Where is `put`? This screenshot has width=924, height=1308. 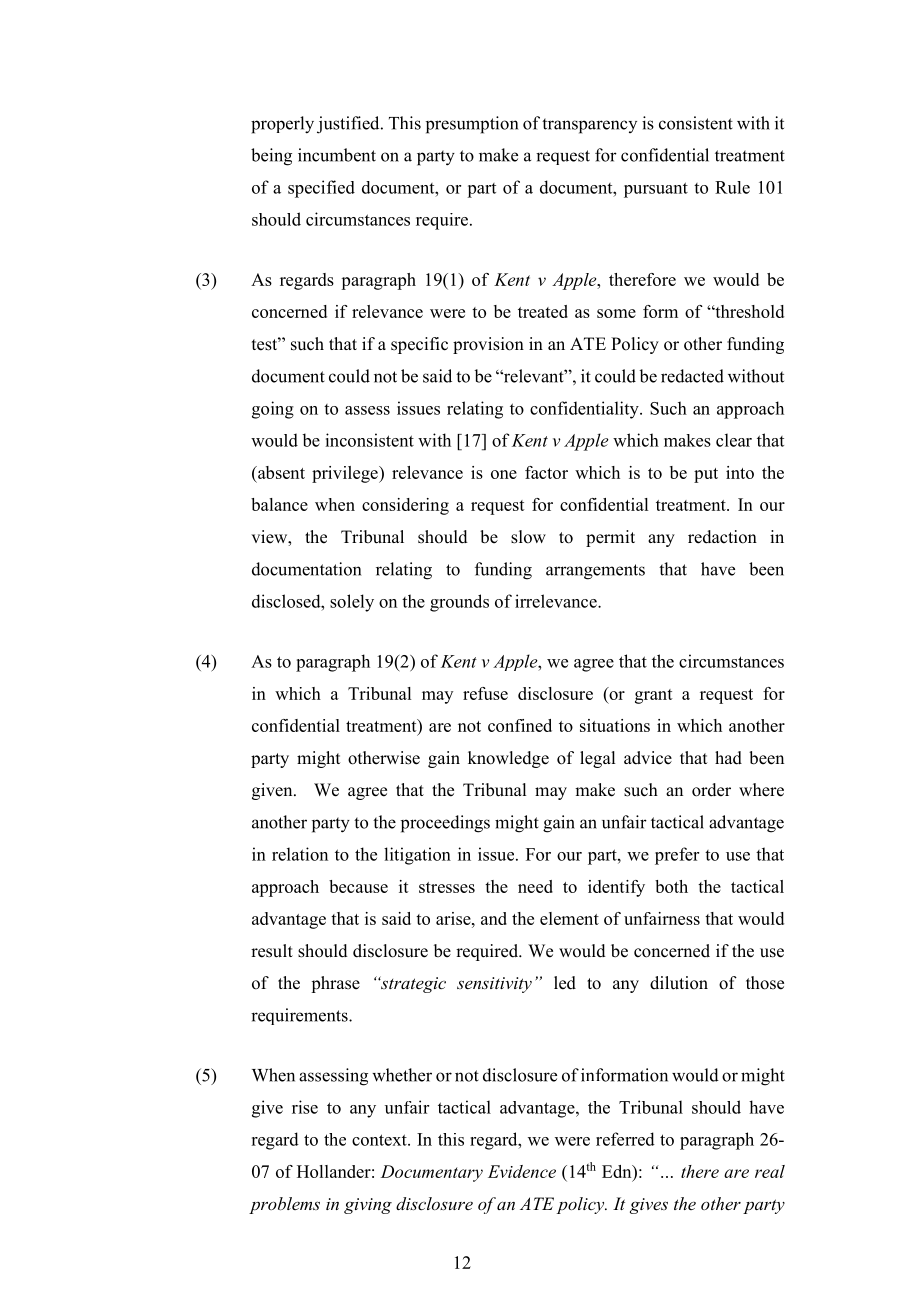
put is located at coordinates (706, 475).
